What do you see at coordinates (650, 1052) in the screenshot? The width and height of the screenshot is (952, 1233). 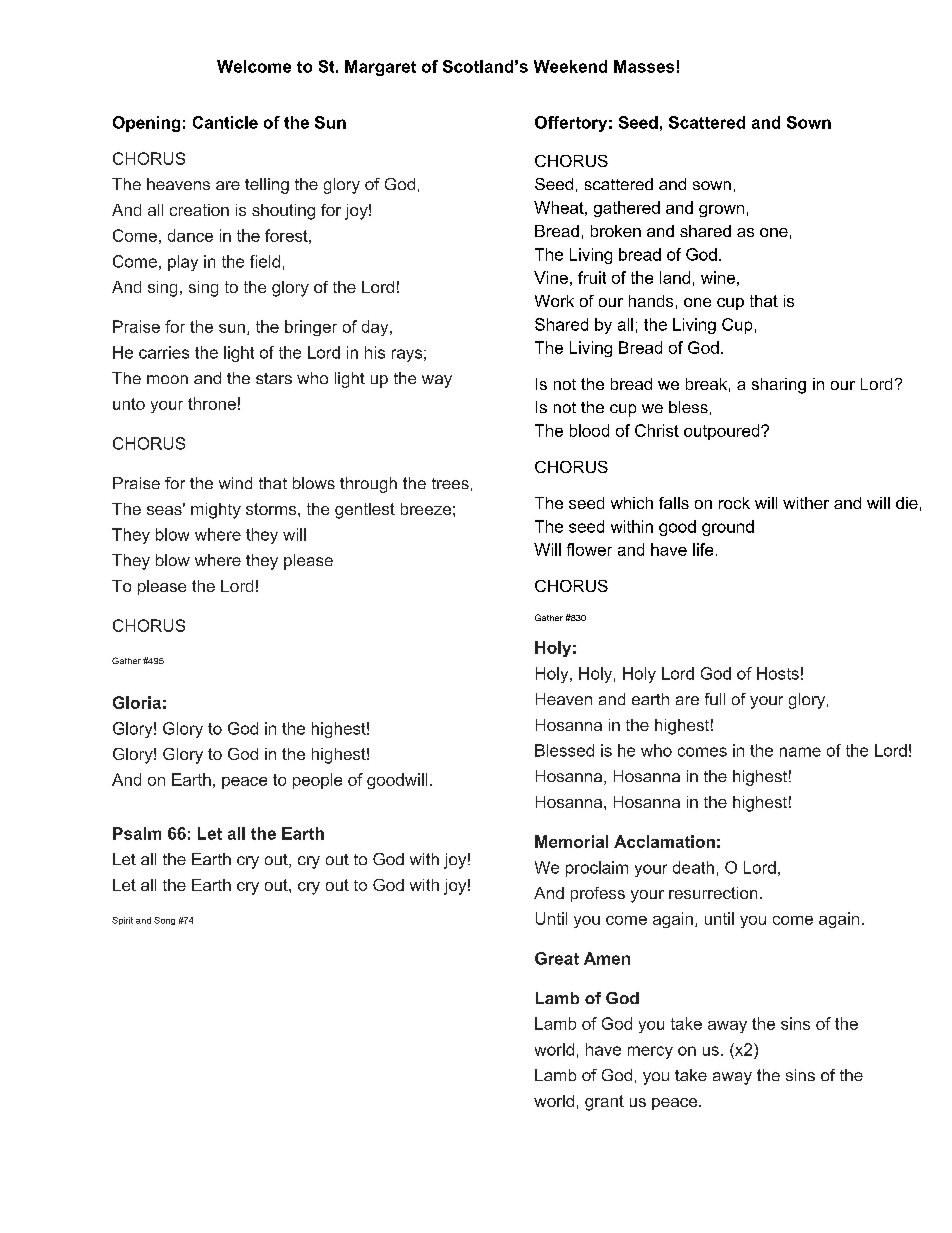 I see `mercy` at bounding box center [650, 1052].
